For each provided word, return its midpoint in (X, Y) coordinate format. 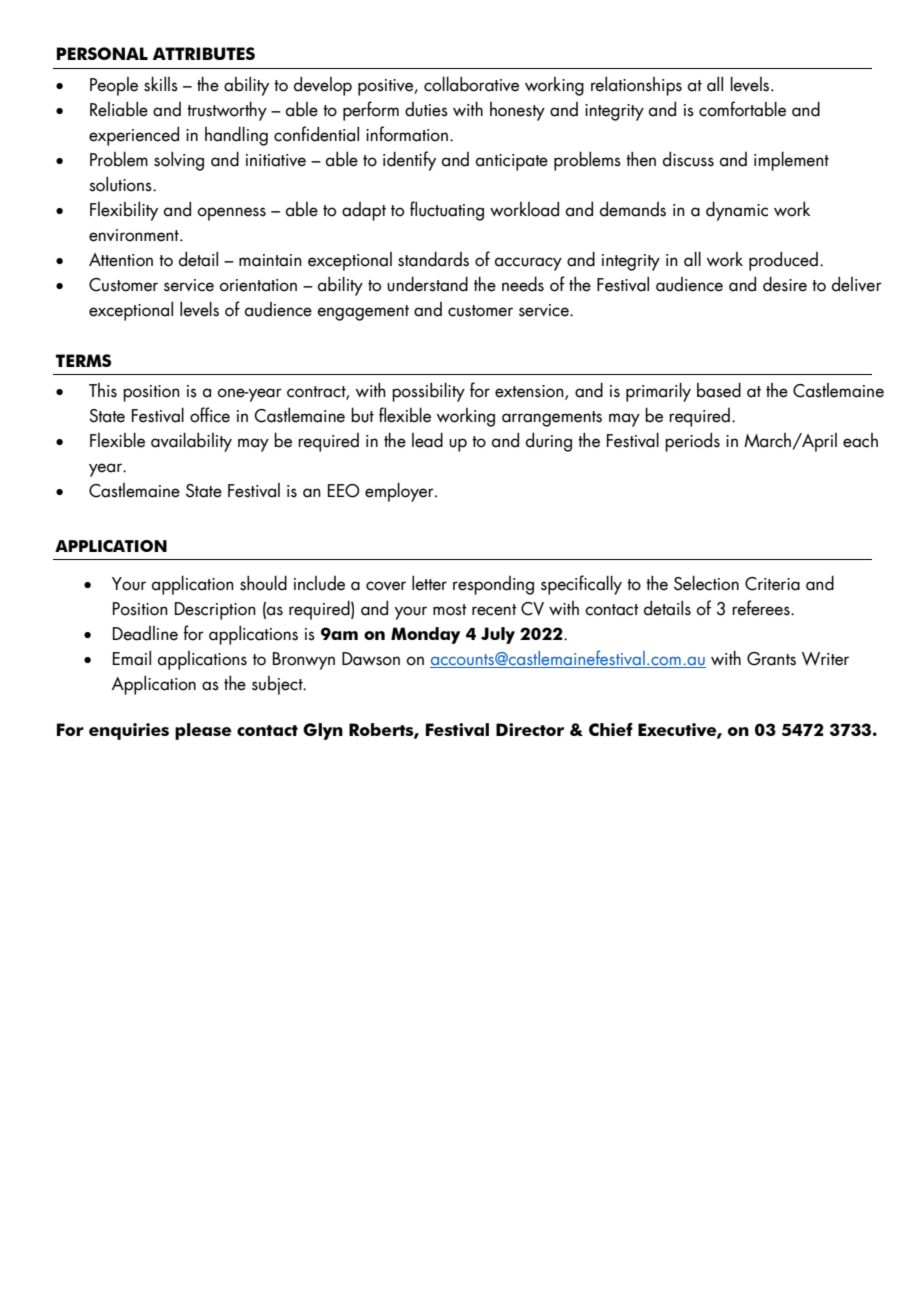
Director (530, 729)
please (203, 731)
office (210, 415)
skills (161, 84)
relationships (636, 86)
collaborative (471, 84)
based (719, 390)
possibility (428, 392)
